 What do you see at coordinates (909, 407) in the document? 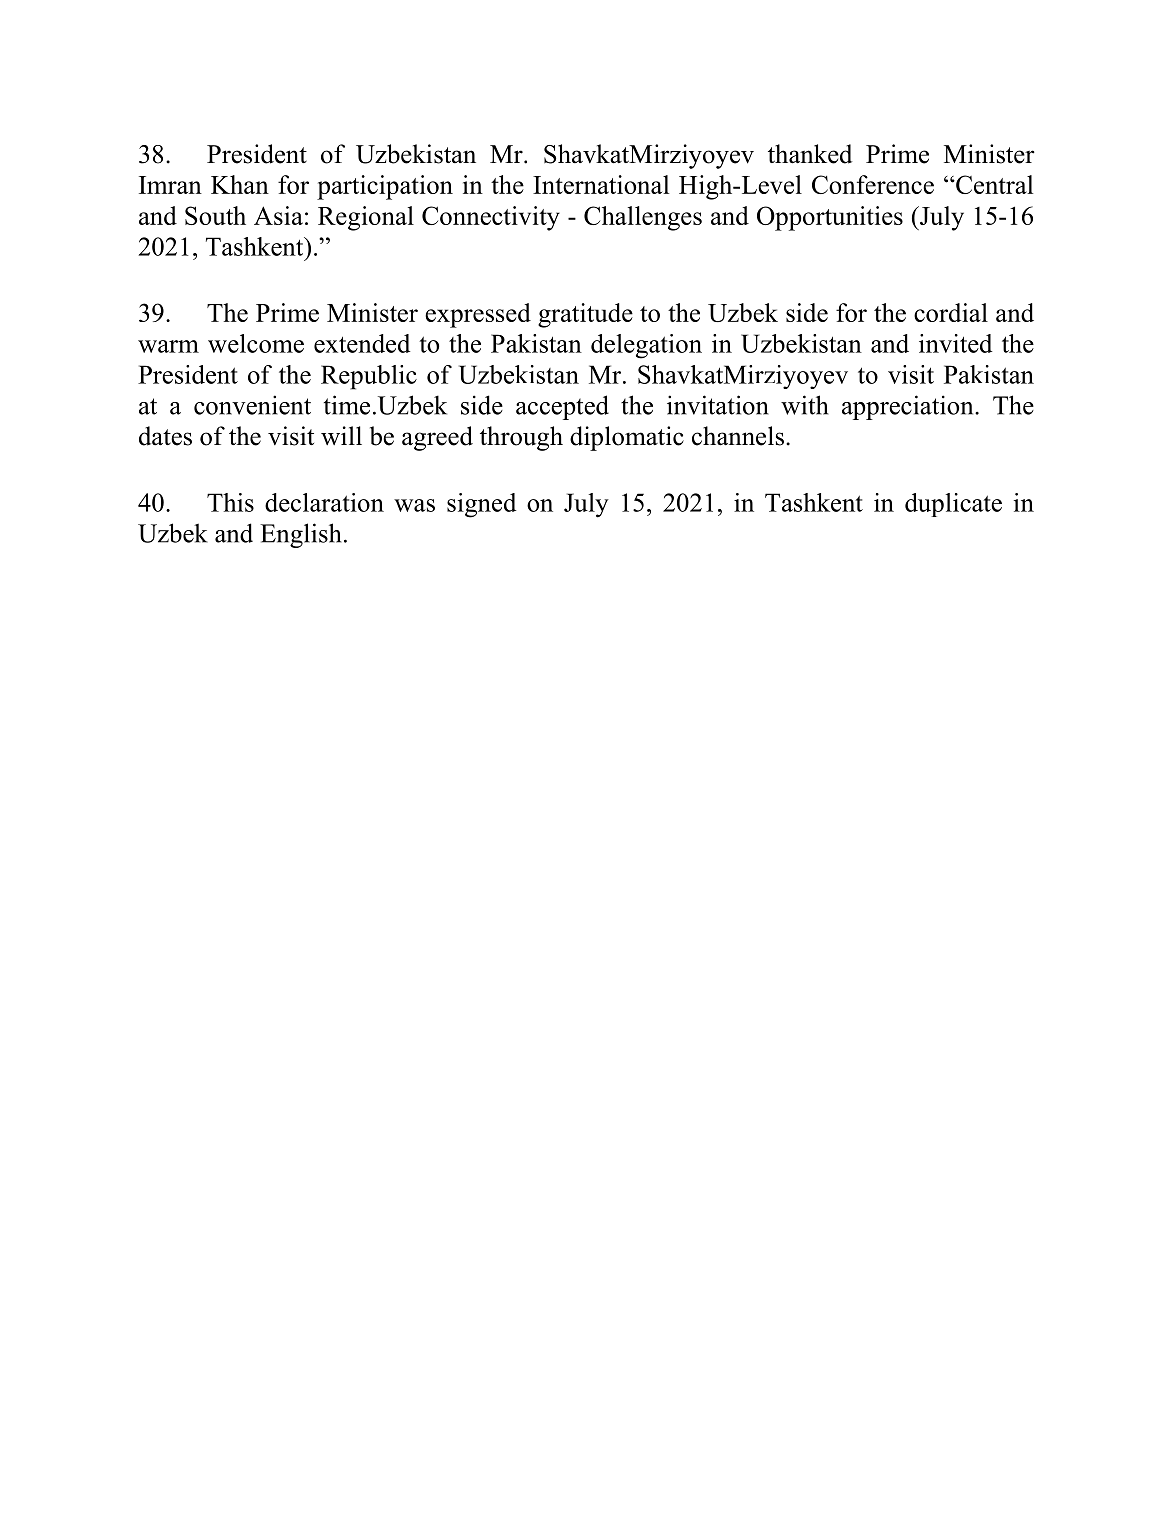
I see `appreciation` at bounding box center [909, 407].
